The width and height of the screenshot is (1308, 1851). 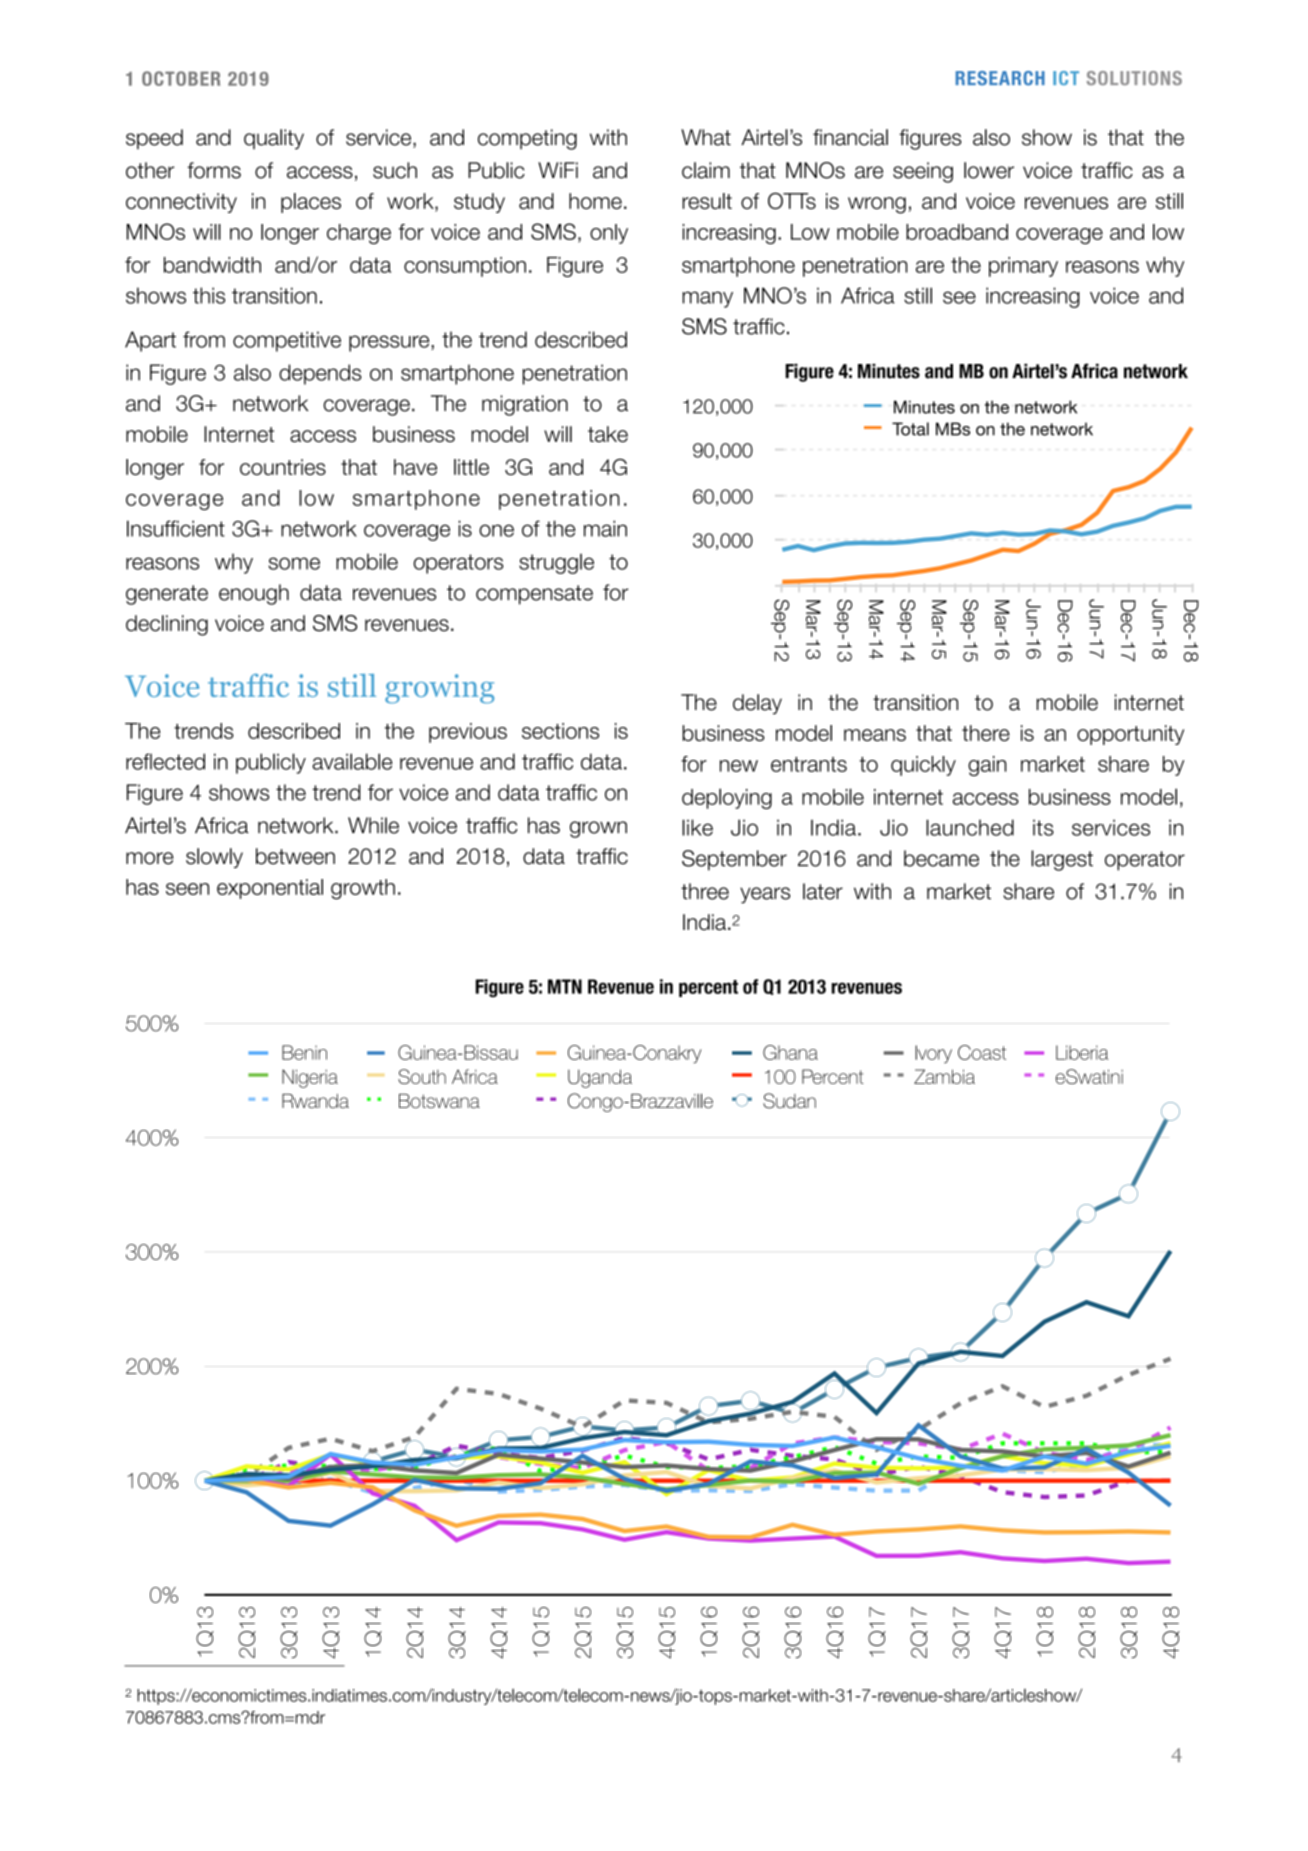 I want to click on Nigeria, so click(x=310, y=1078).
